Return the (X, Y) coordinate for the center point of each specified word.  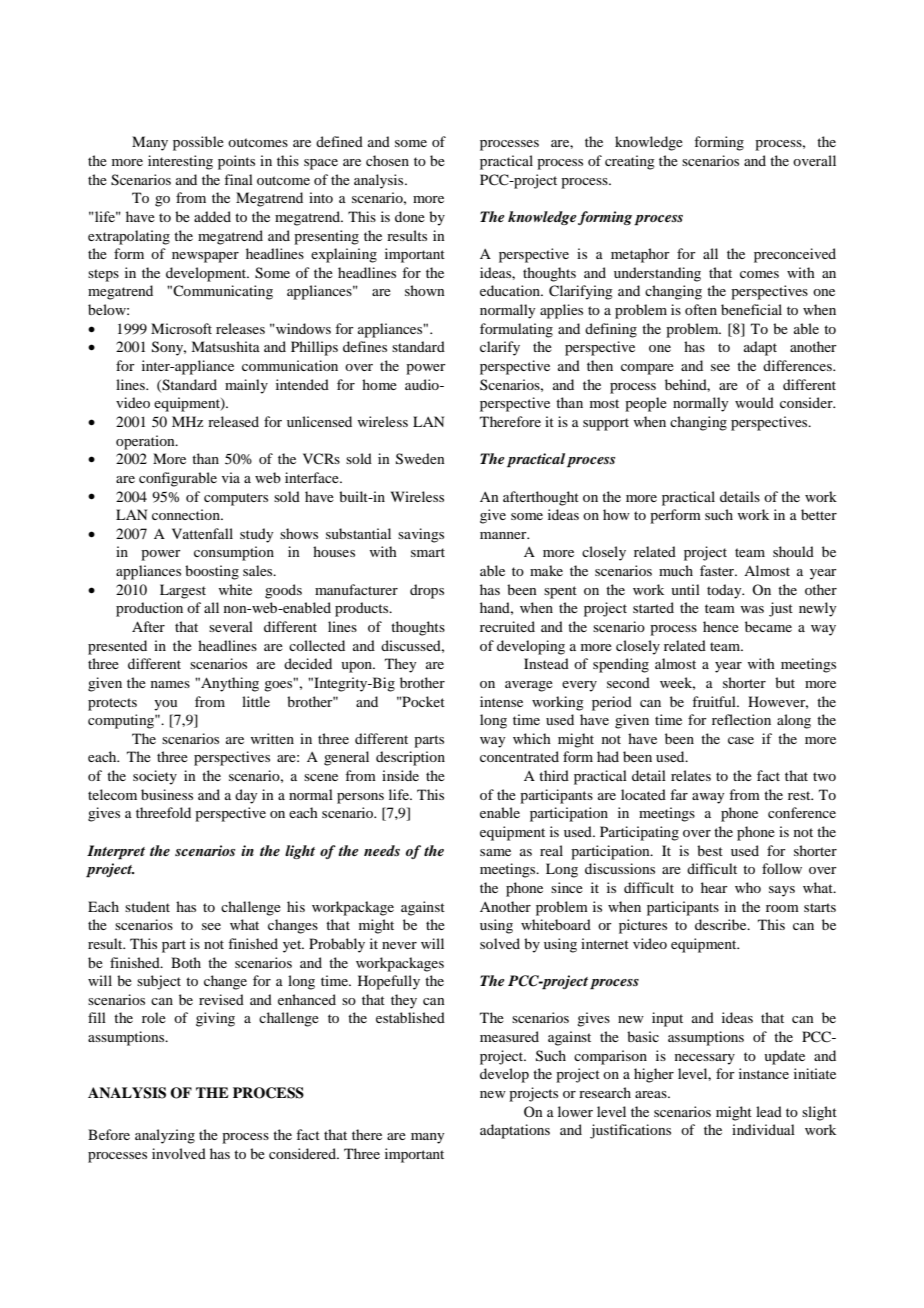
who (748, 887)
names (170, 684)
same (495, 852)
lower (575, 1111)
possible (198, 143)
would (754, 402)
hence (721, 626)
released (233, 421)
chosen (387, 160)
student (147, 906)
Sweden (420, 459)
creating (630, 162)
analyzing (165, 1136)
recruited (507, 626)
